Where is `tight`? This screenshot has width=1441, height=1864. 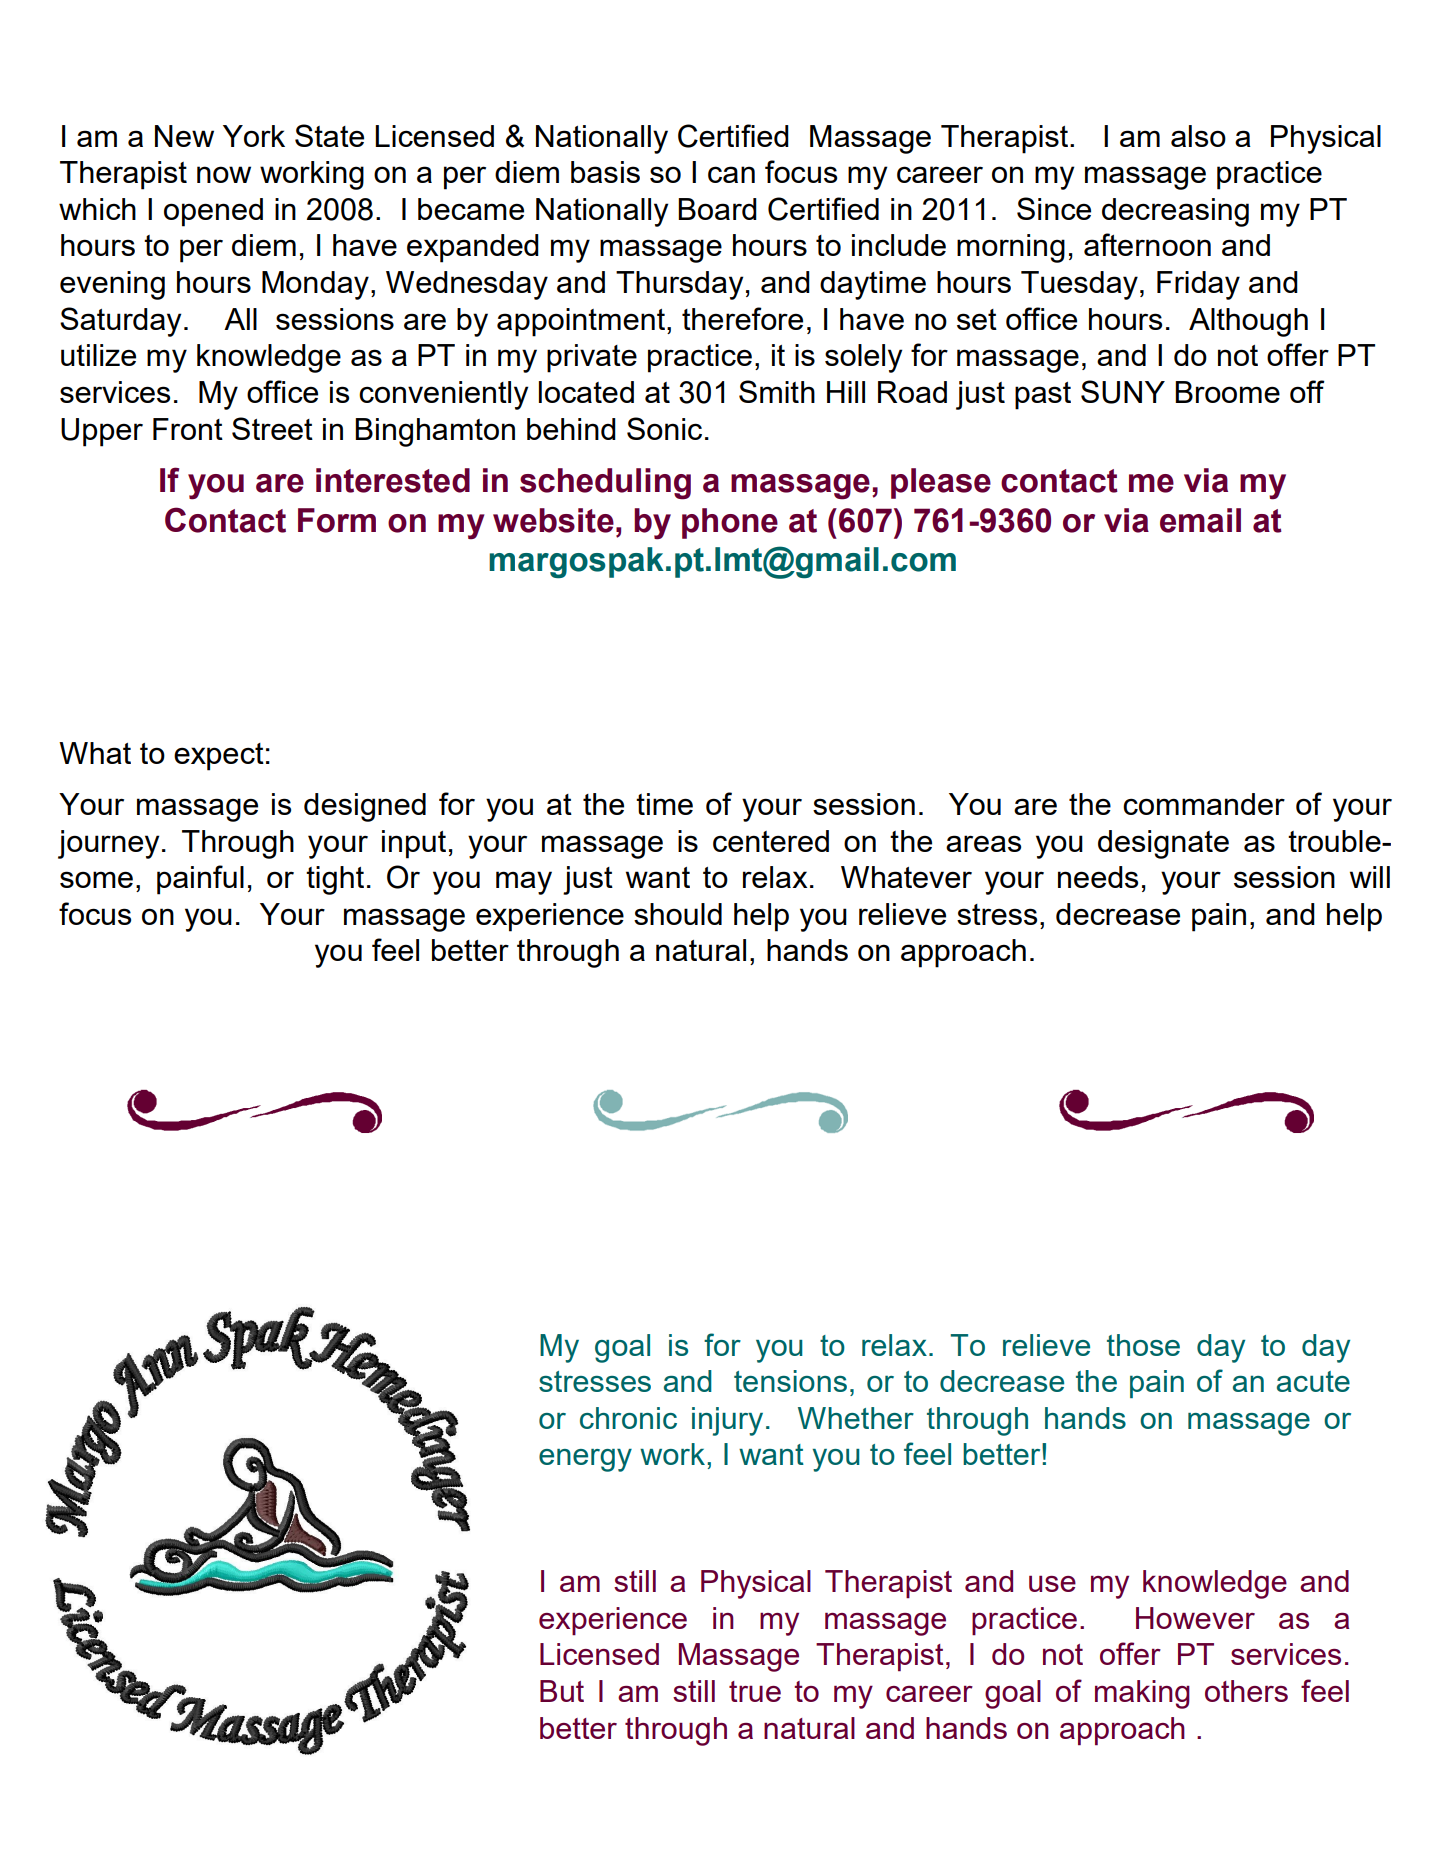 tight is located at coordinates (335, 880).
